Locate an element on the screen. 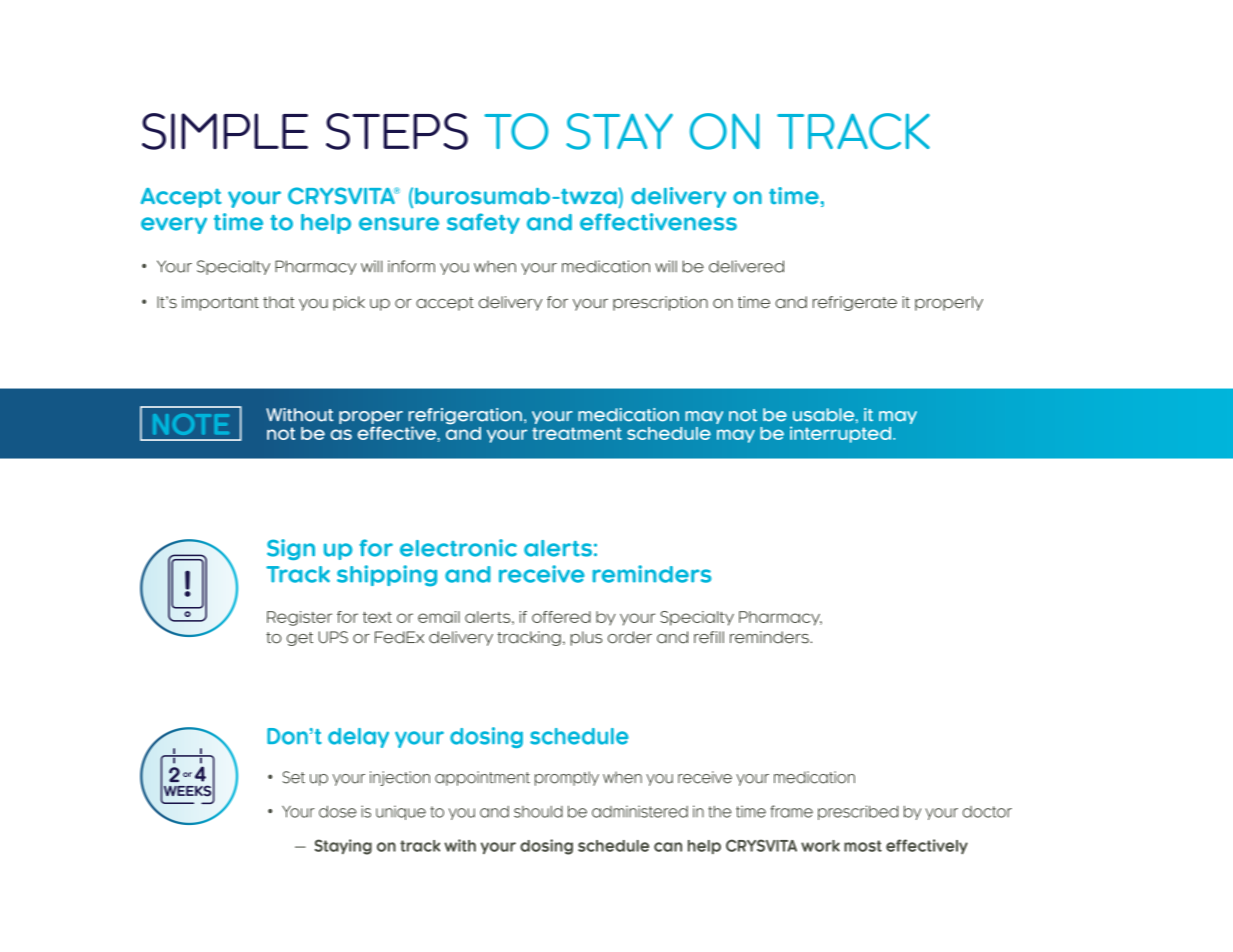 The image size is (1233, 952). delivered is located at coordinates (746, 266).
